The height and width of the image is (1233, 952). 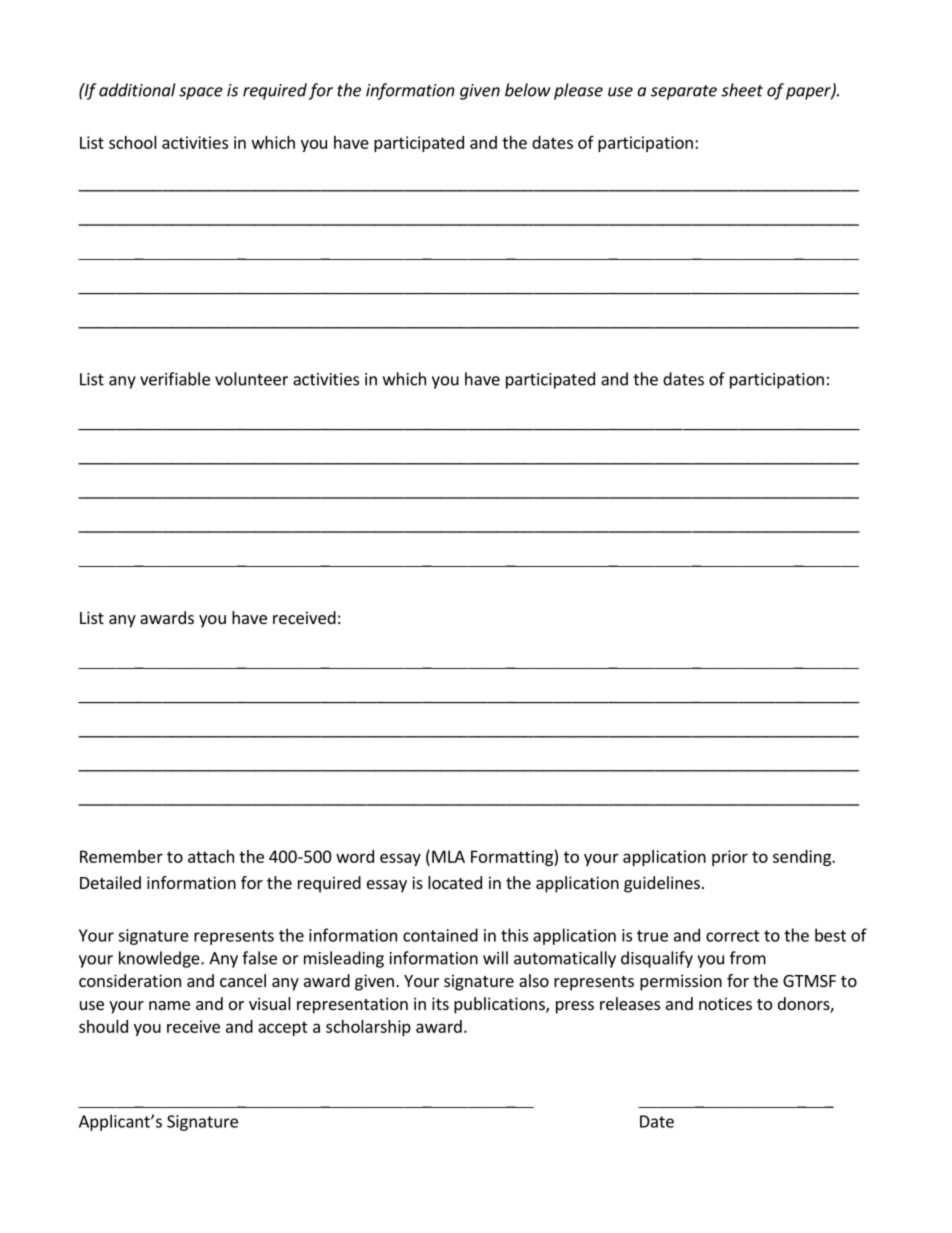 What do you see at coordinates (448, 856) in the image?
I see `MLA` at bounding box center [448, 856].
